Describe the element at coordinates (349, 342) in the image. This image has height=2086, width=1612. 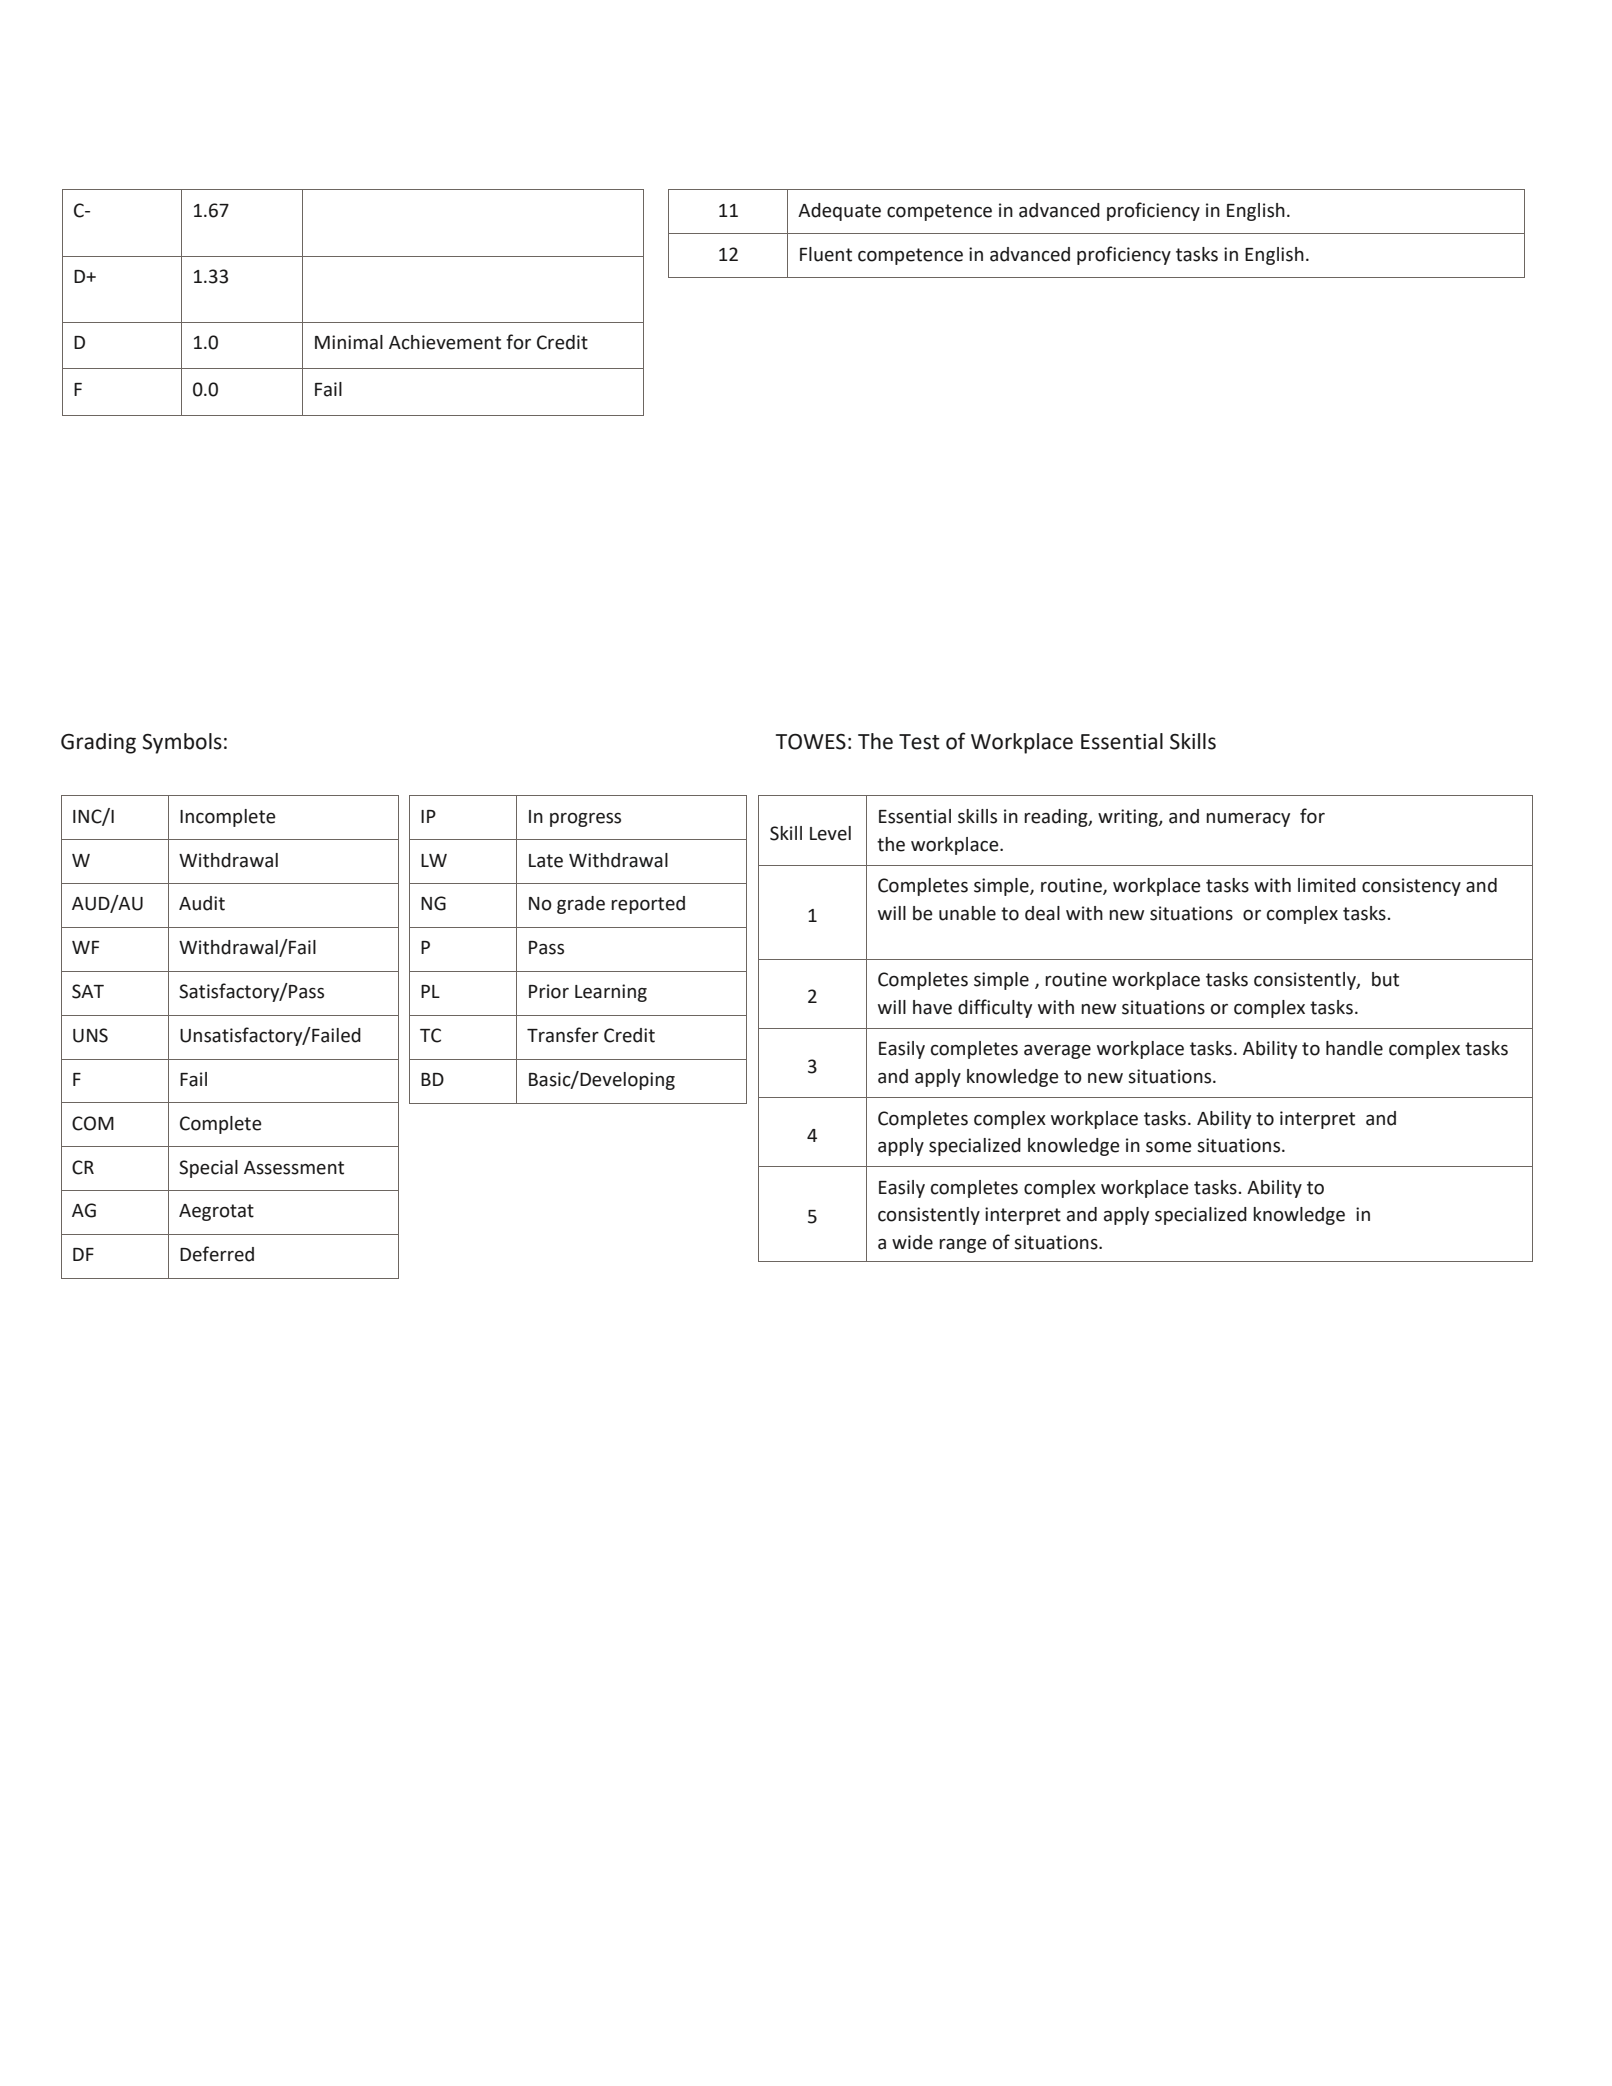
I see `Minimal` at that location.
